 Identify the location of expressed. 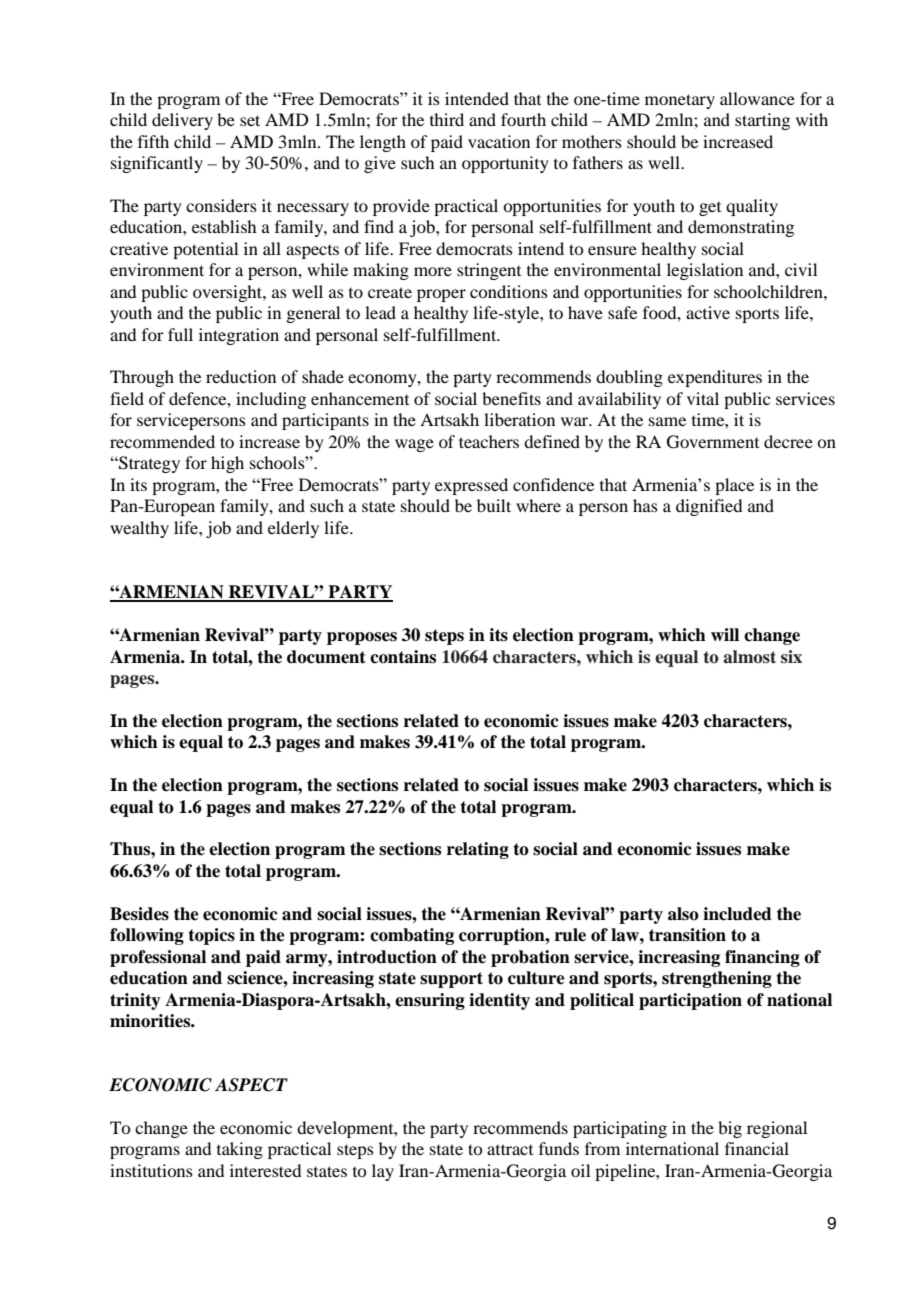
(471, 486).
